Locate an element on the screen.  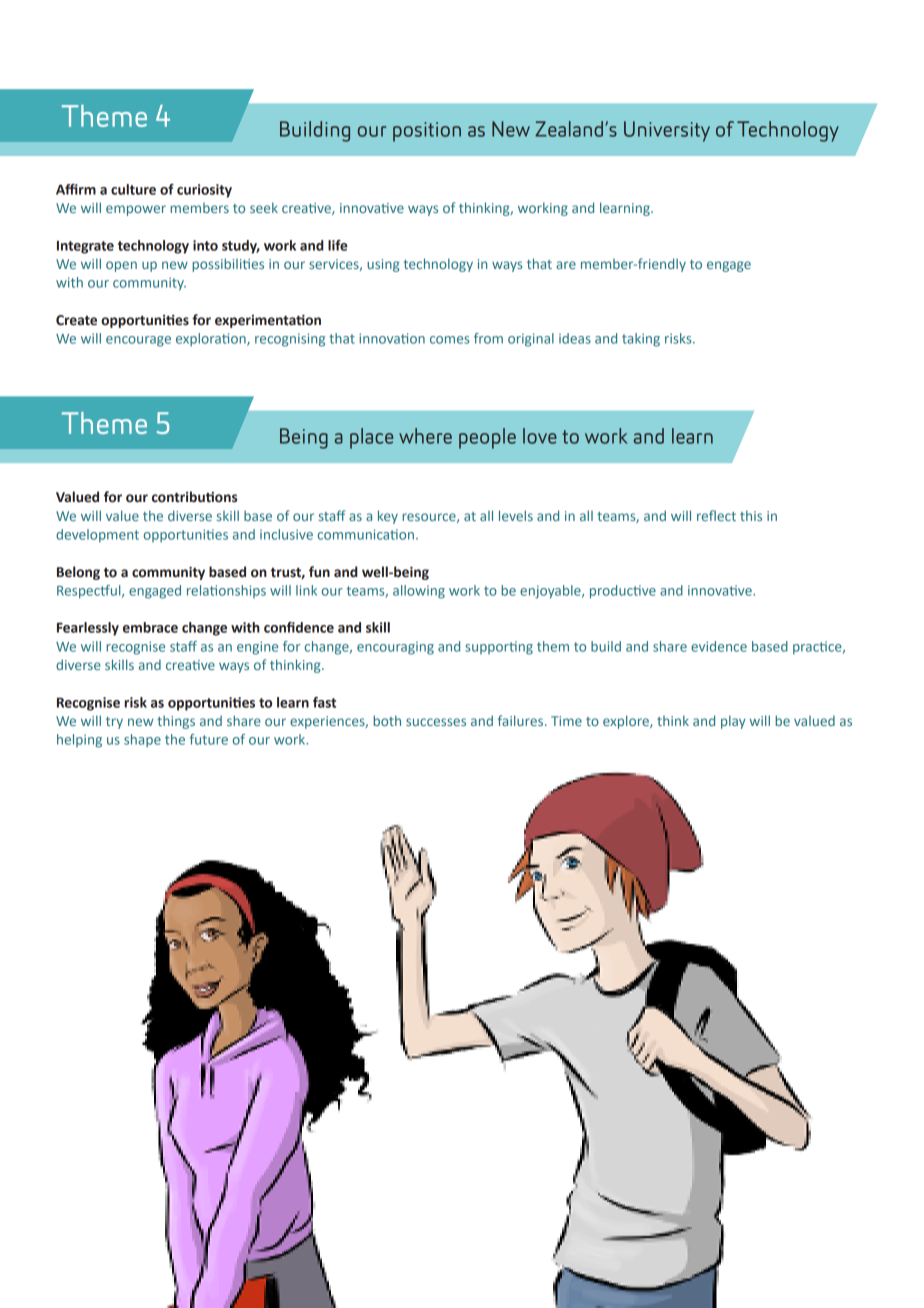
University is located at coordinates (667, 131).
